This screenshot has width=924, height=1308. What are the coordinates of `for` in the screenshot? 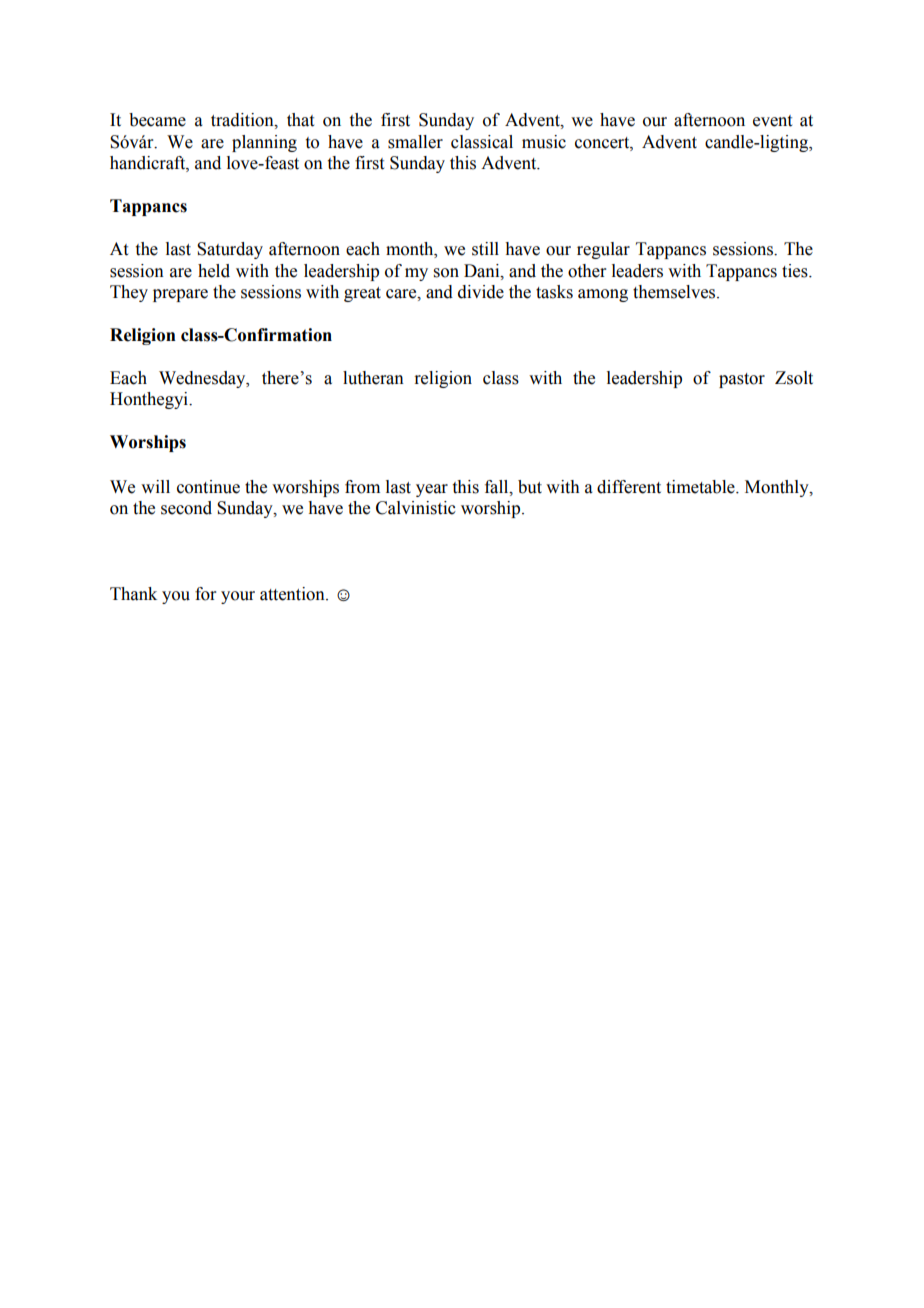 It's located at (205, 594).
